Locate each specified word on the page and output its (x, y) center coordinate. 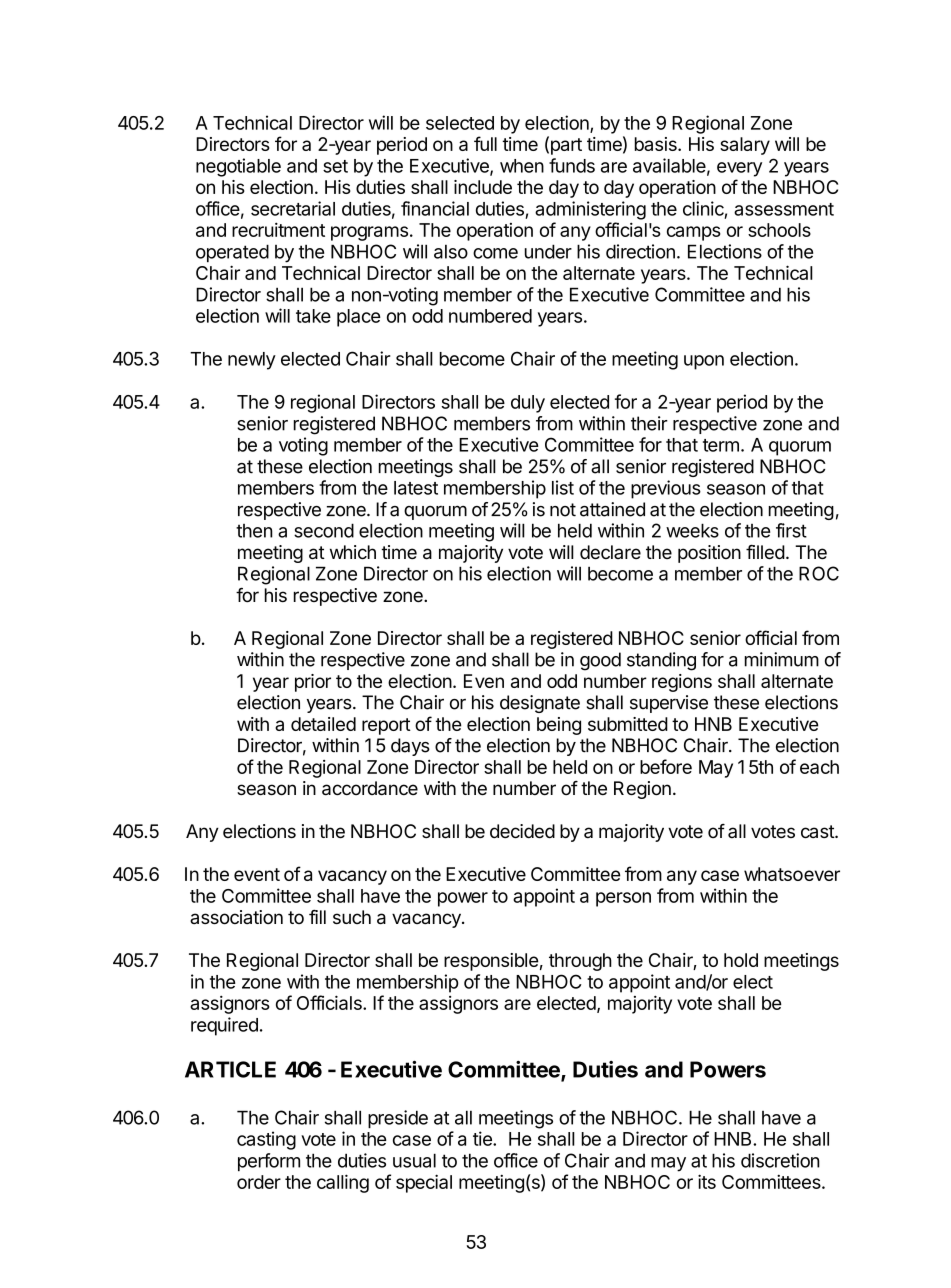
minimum (782, 659)
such (352, 917)
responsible (491, 962)
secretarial (293, 208)
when (522, 166)
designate (540, 704)
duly (528, 404)
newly (252, 361)
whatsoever (792, 874)
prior (313, 683)
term (721, 445)
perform (269, 1162)
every (739, 169)
